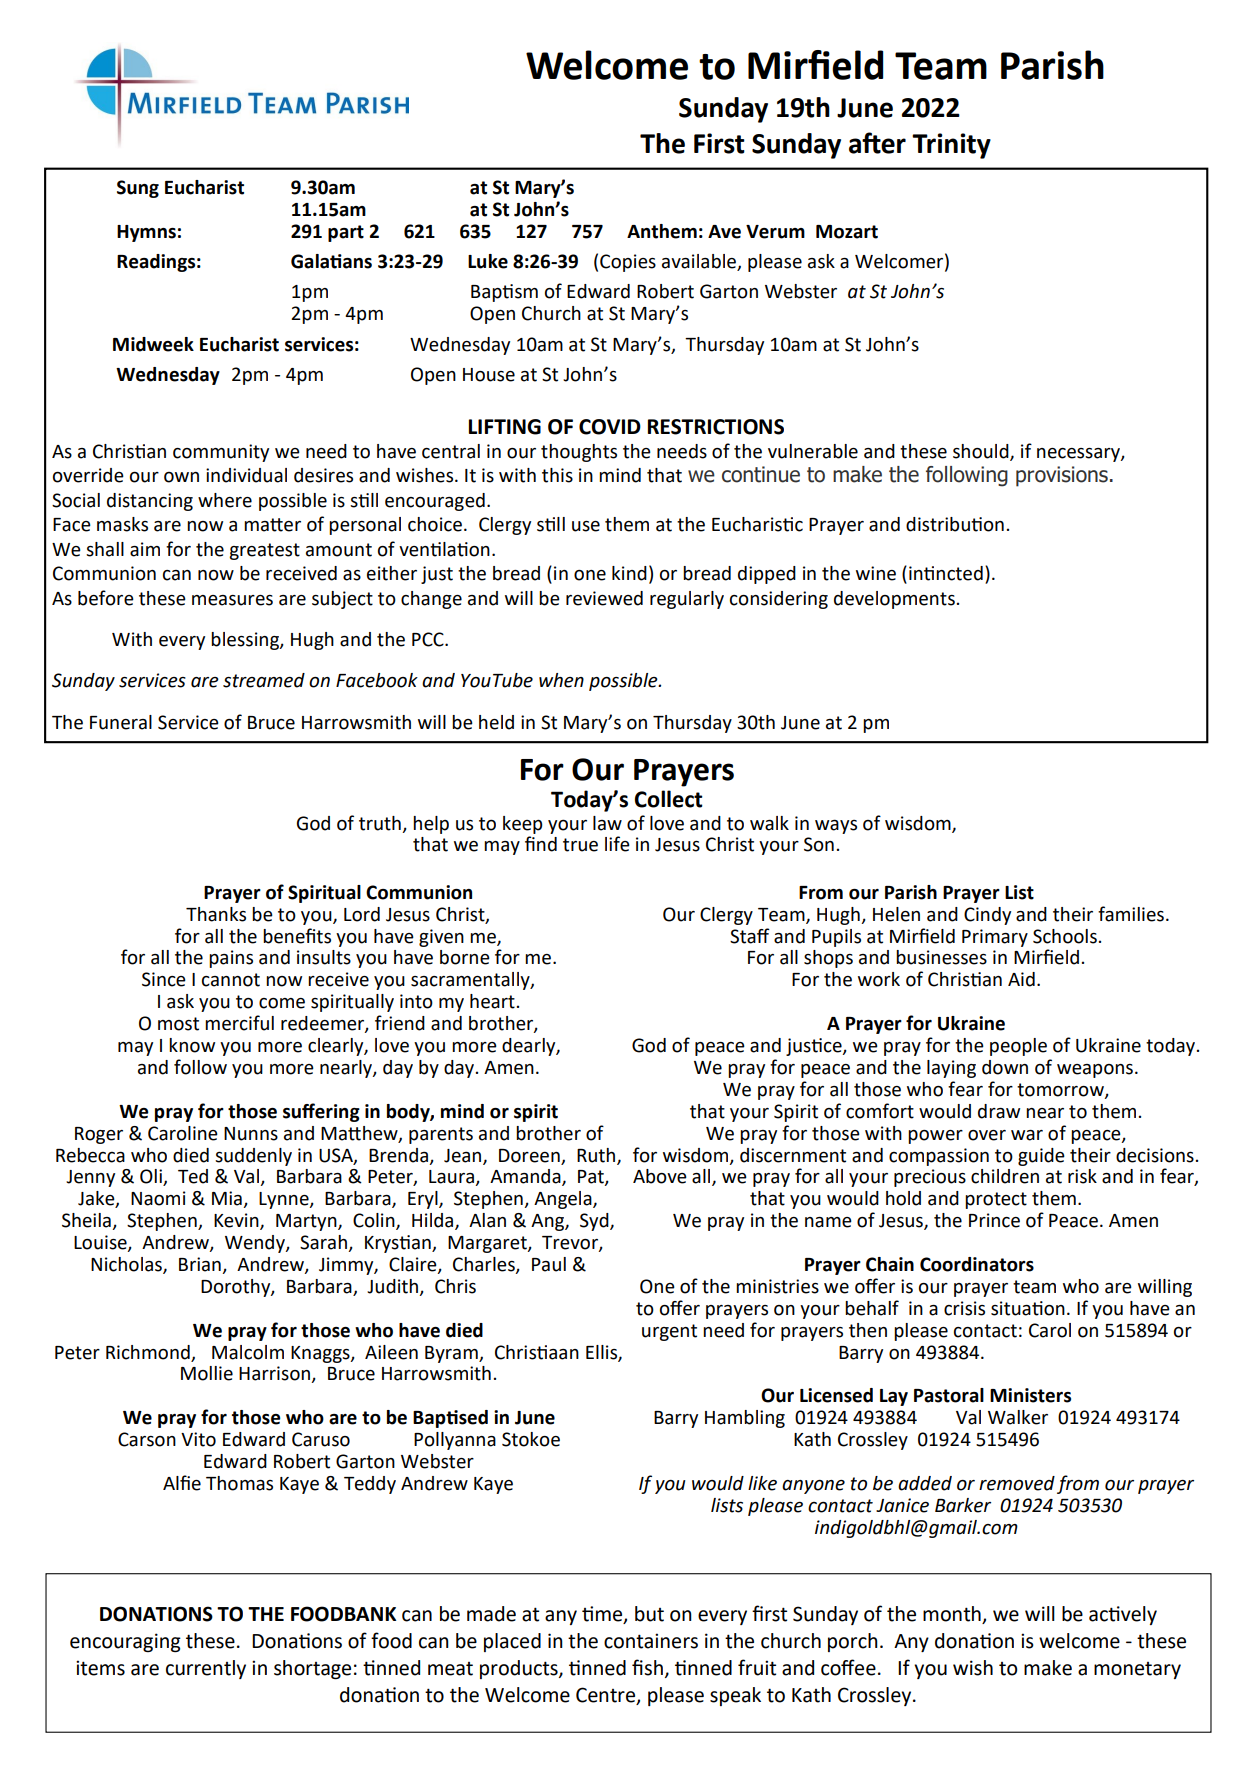 Image resolution: width=1256 pixels, height=1776 pixels. What do you see at coordinates (138, 189) in the document?
I see `Sung` at bounding box center [138, 189].
